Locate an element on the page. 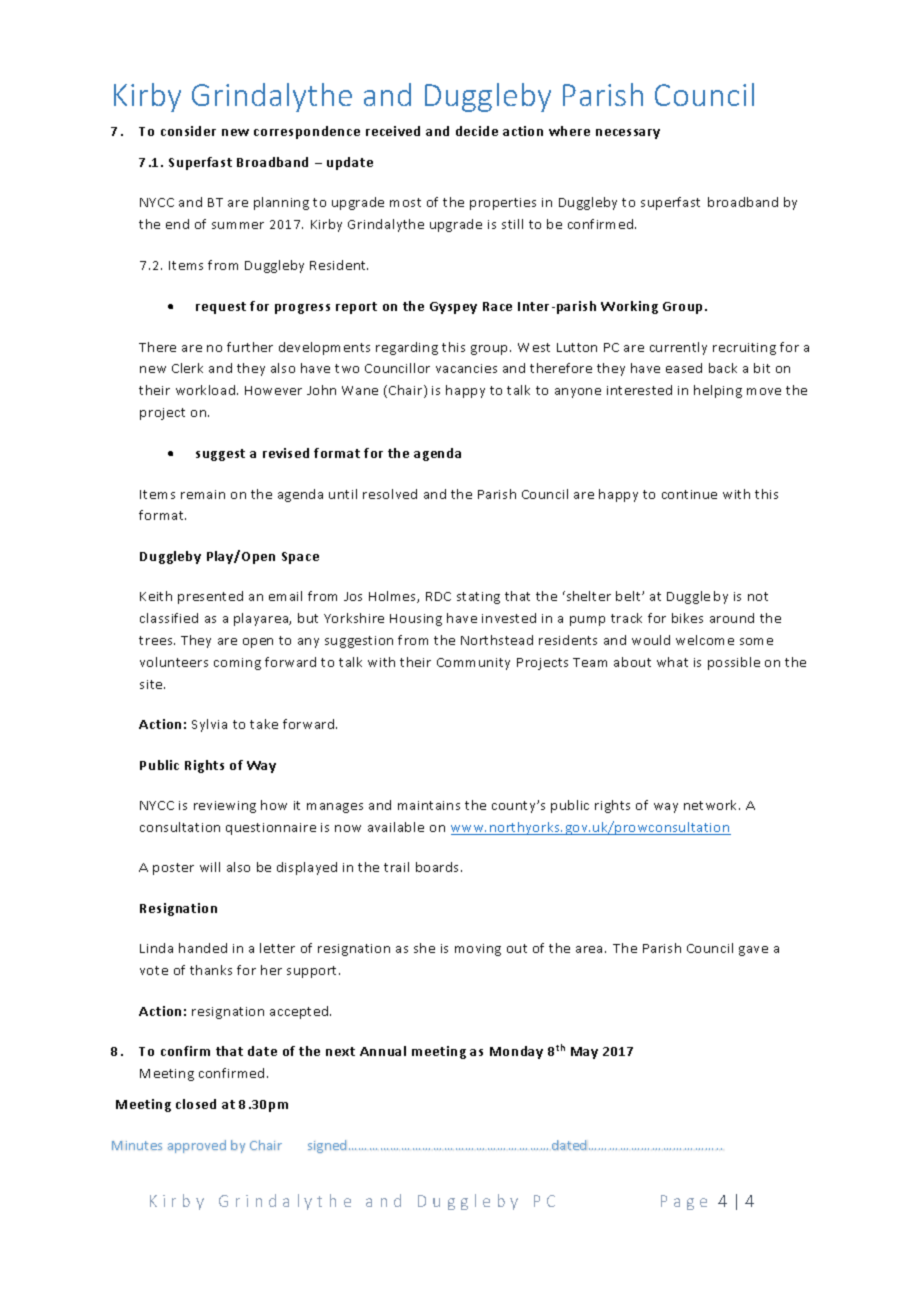  May is located at coordinates (584, 1053).
